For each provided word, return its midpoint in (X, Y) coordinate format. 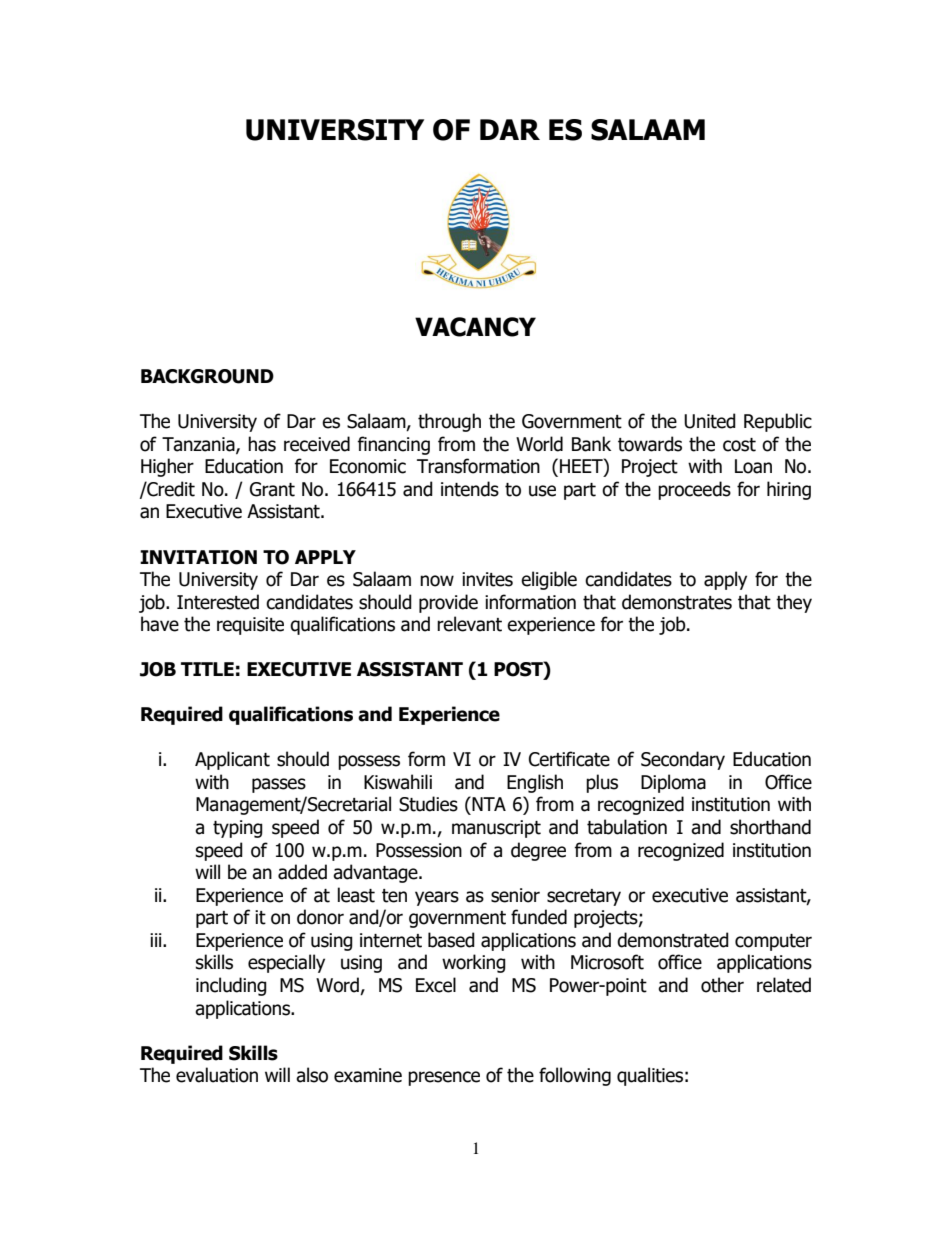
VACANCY (475, 327)
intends (470, 489)
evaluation (217, 1075)
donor (320, 917)
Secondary (683, 760)
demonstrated (673, 940)
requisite (250, 626)
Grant (272, 489)
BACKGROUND (207, 376)
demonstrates (677, 602)
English (535, 783)
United (710, 421)
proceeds (694, 490)
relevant (469, 624)
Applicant (232, 760)
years (437, 898)
